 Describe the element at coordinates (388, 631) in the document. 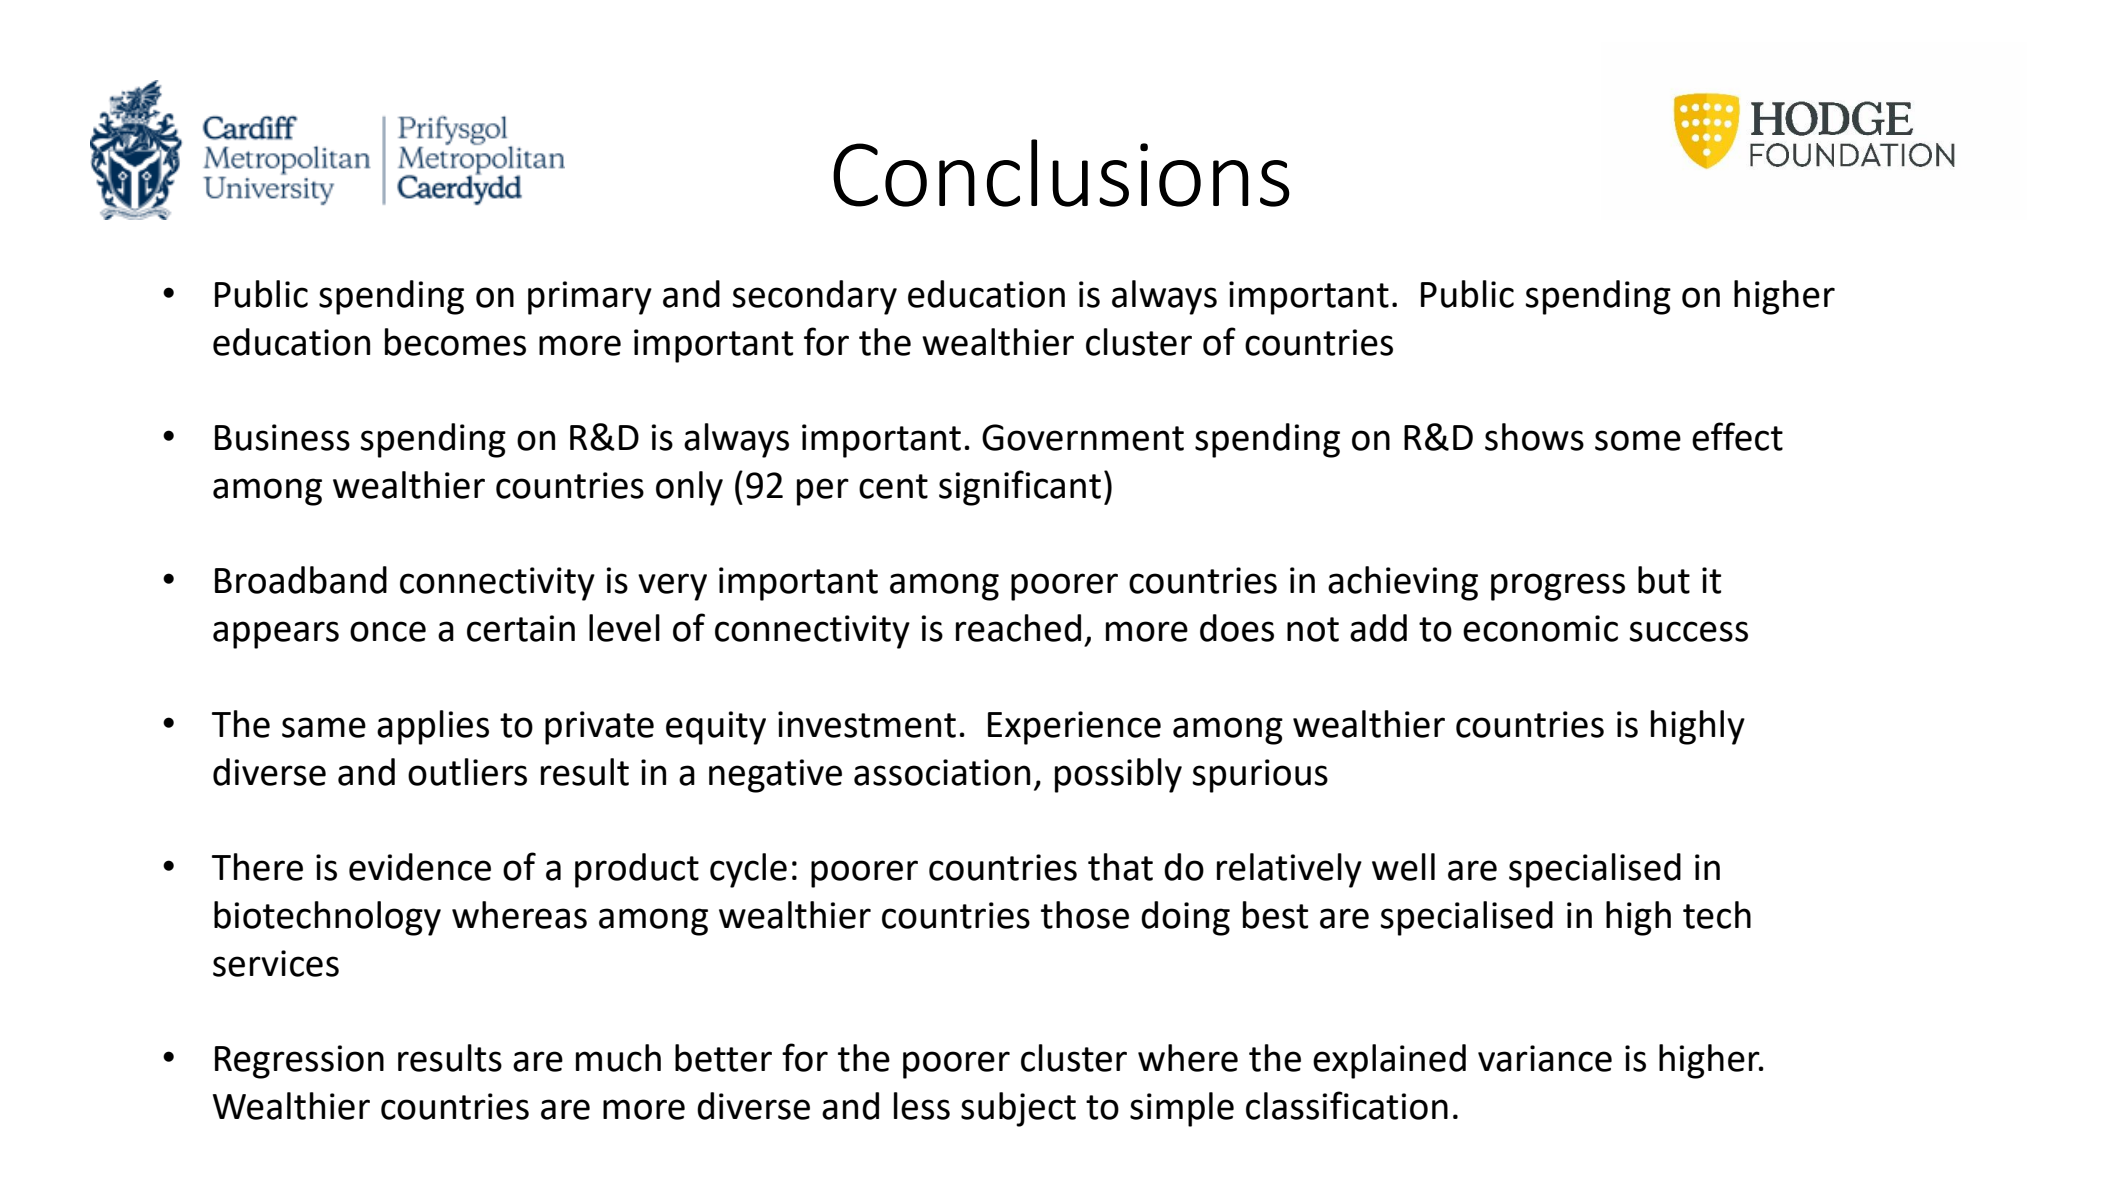

I see `once` at that location.
